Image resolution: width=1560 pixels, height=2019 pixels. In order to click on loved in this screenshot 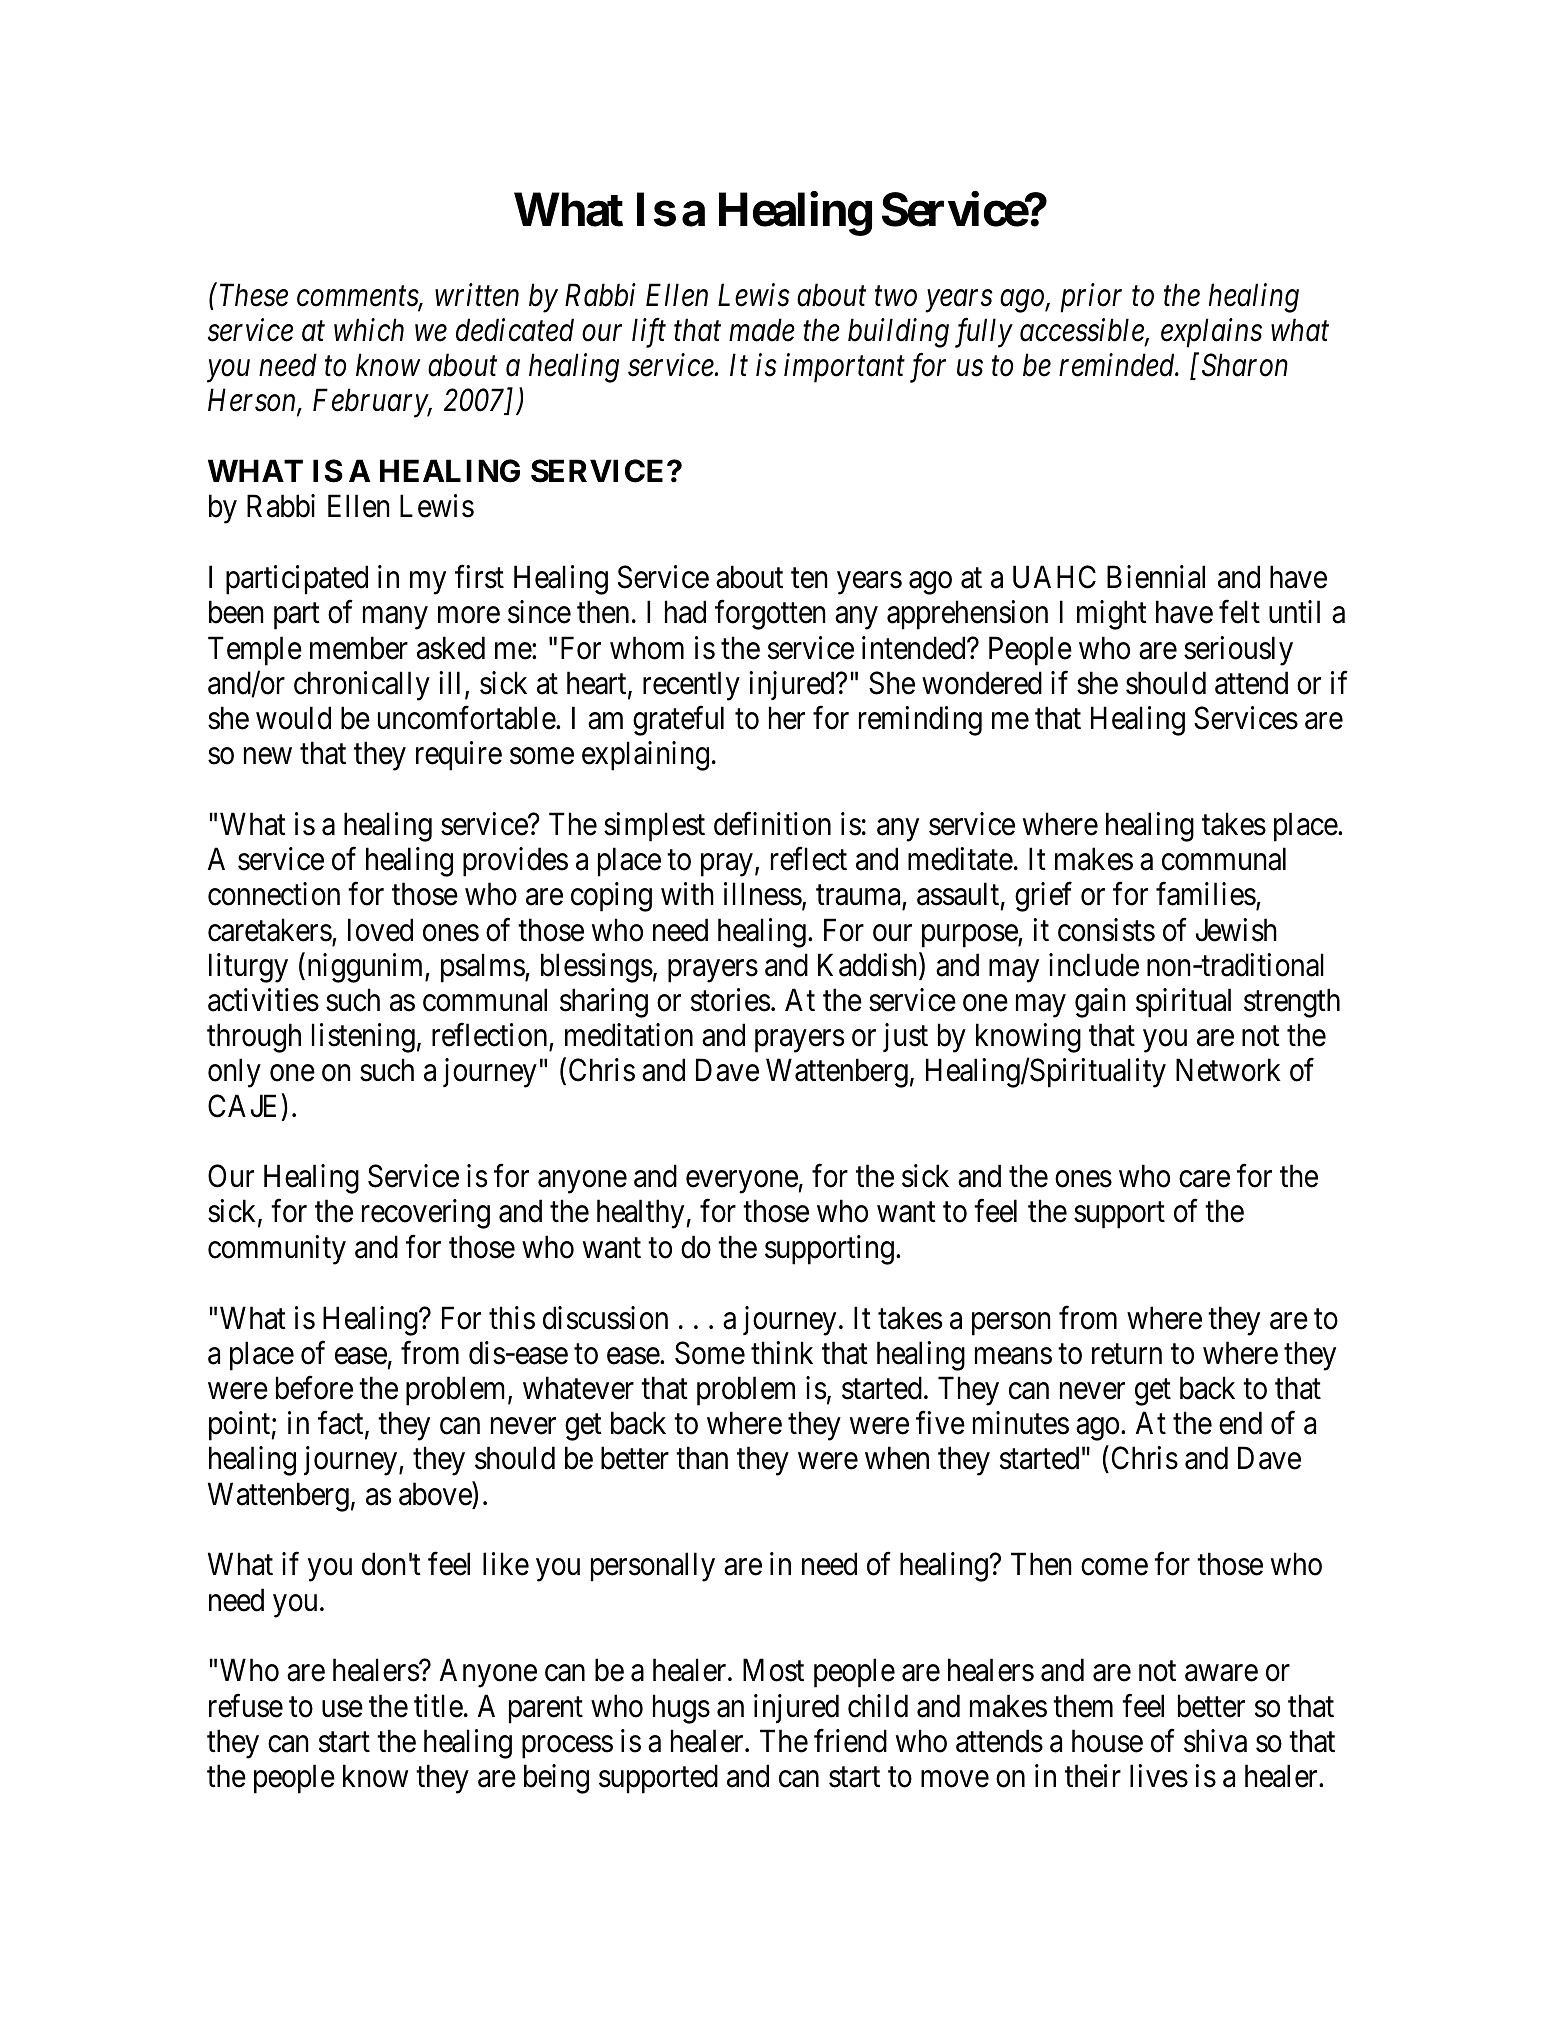, I will do `click(380, 930)`.
